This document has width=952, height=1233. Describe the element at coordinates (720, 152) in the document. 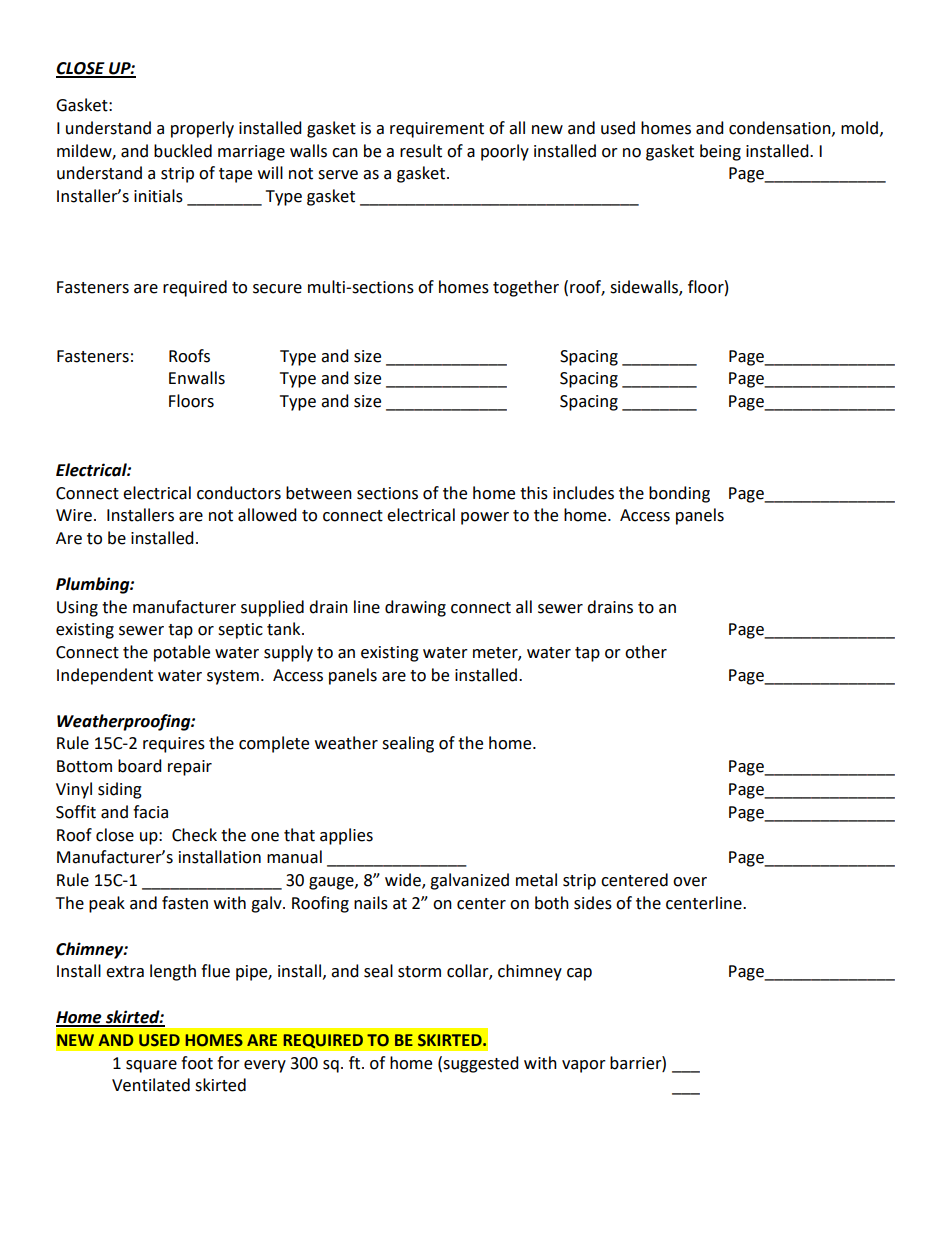

I see `being` at that location.
